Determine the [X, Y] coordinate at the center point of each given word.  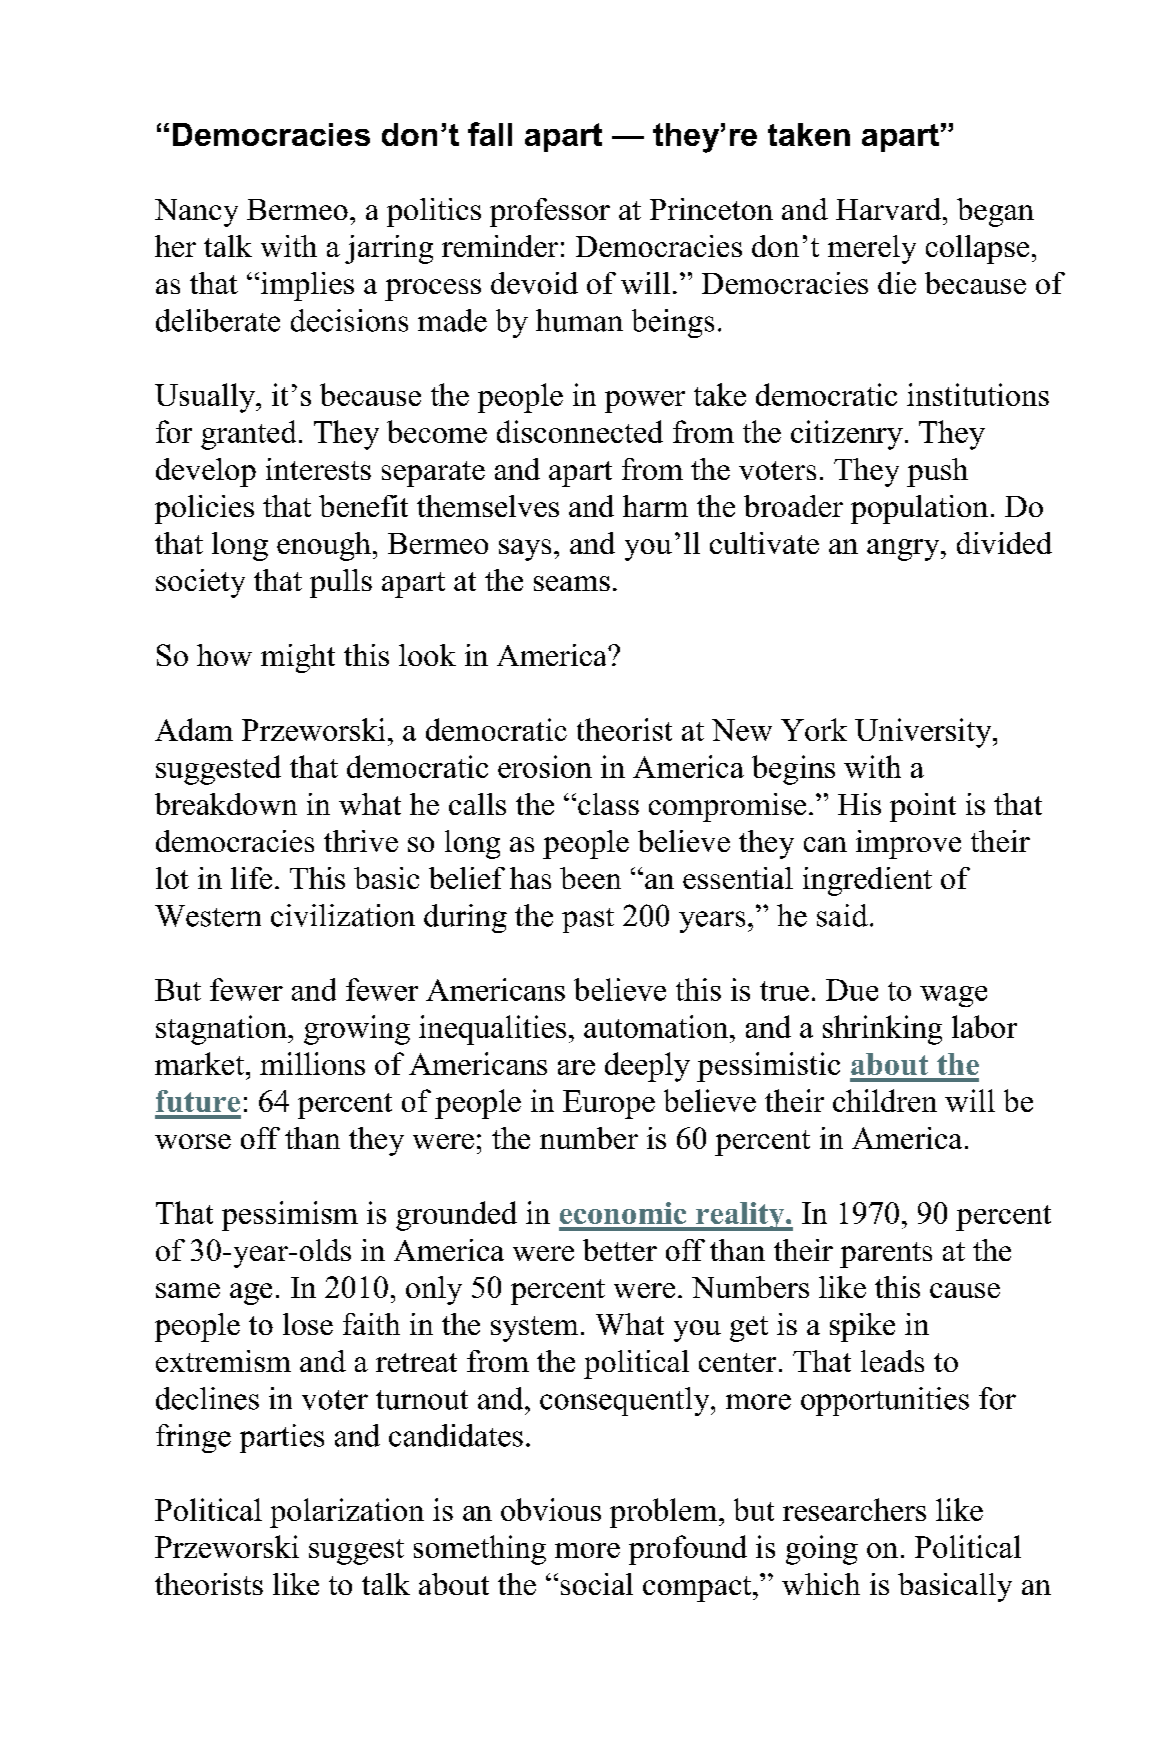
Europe [609, 1104]
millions [312, 1063]
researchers [854, 1509]
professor [550, 212]
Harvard [890, 209]
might [298, 658]
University [924, 733]
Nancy [196, 213]
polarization [347, 1513]
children [885, 1100]
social [597, 1584]
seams [572, 583]
